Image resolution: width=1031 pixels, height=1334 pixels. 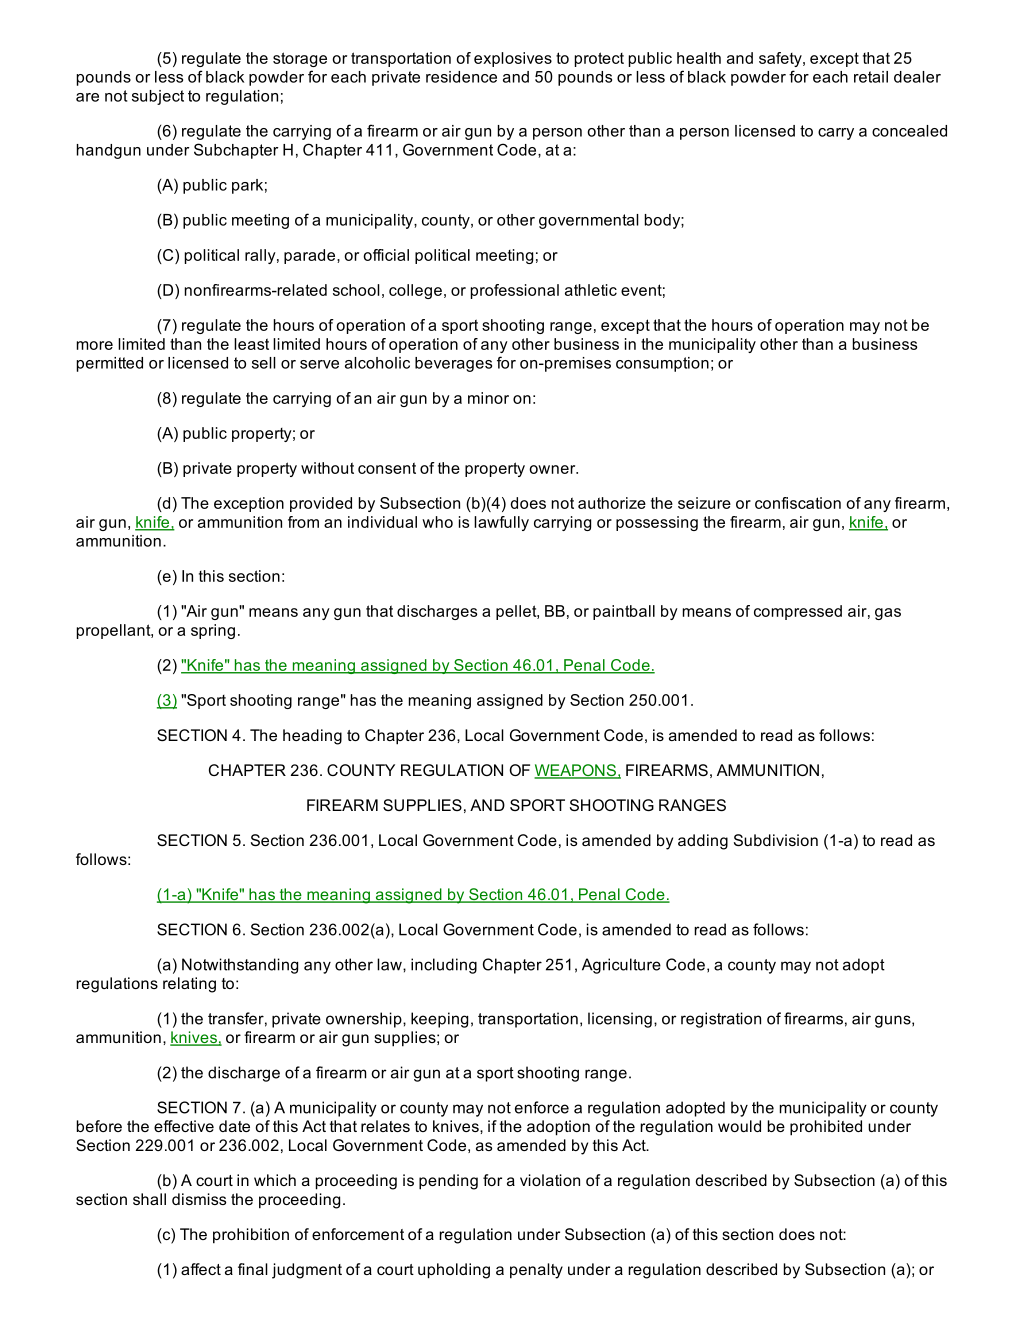 What do you see at coordinates (158, 97) in the screenshot?
I see `subject` at bounding box center [158, 97].
